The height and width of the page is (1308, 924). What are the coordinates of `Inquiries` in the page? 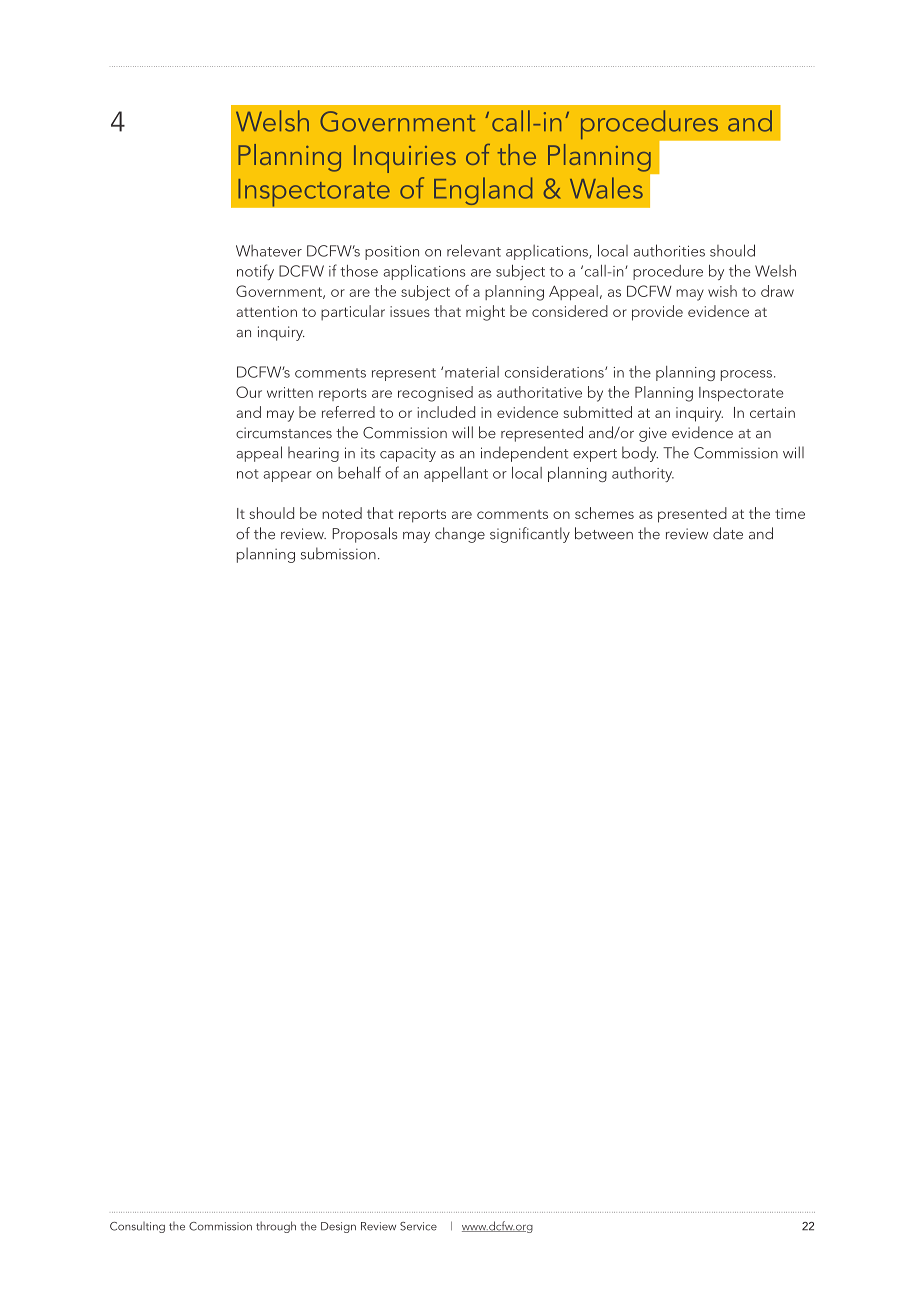 It's located at (405, 159).
